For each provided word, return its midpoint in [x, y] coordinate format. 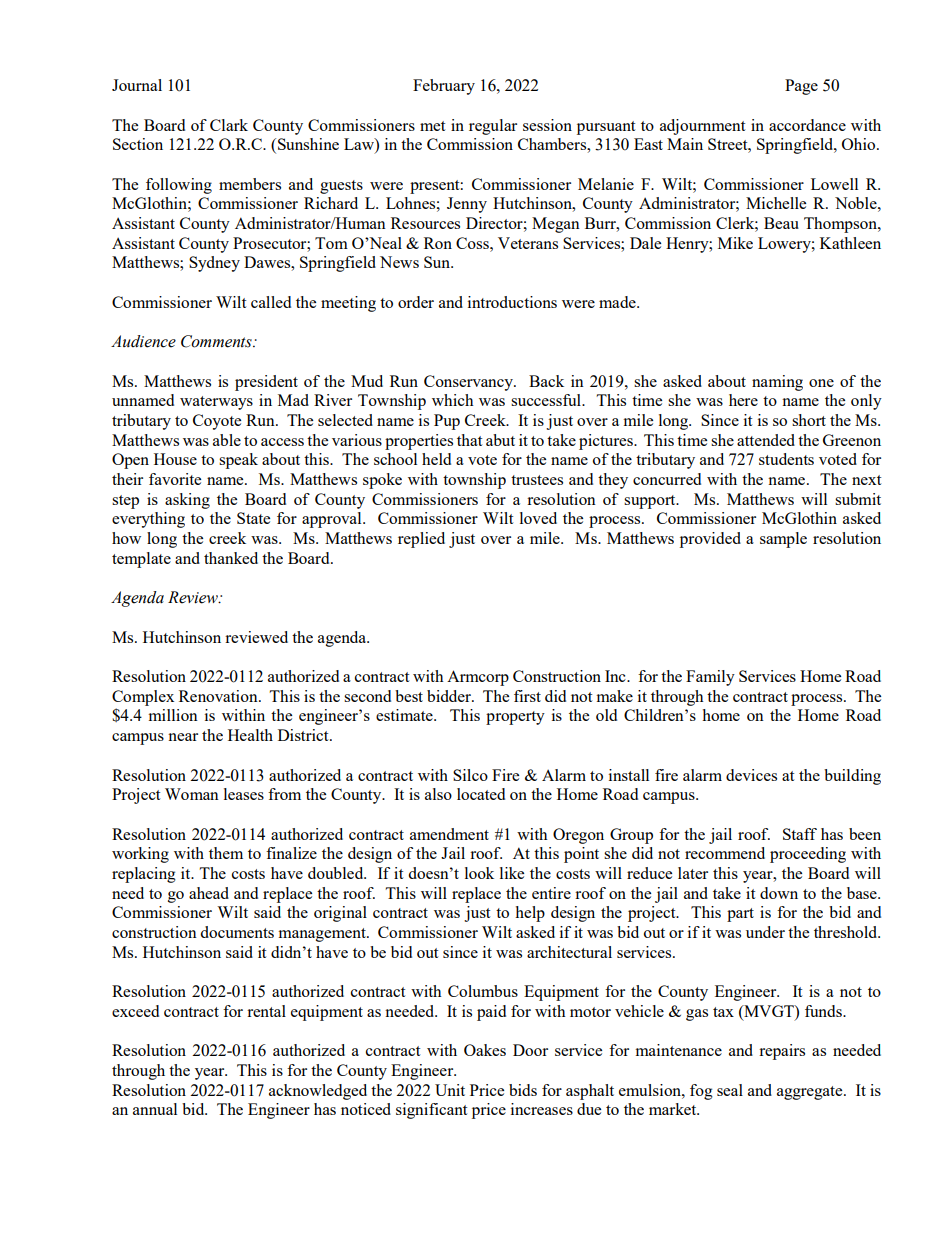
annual [155, 1109]
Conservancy [470, 383]
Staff [800, 834]
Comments [217, 341]
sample [783, 540]
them [226, 853]
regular [493, 127]
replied [421, 540]
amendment [449, 834]
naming [777, 383]
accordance [807, 125]
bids [523, 1090]
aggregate [811, 1093]
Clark [229, 125]
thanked [231, 558]
